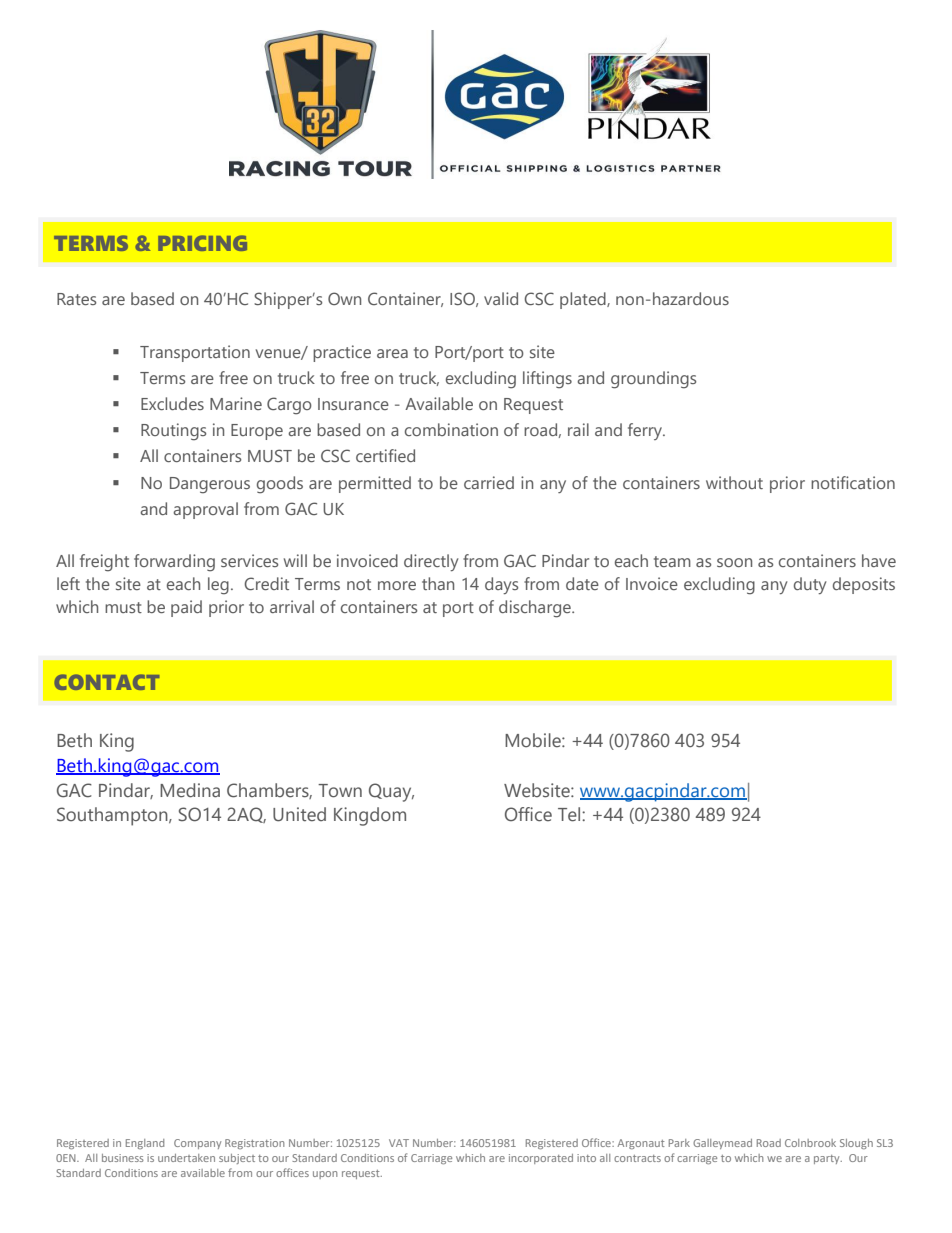  I want to click on CONTACT, so click(106, 682).
